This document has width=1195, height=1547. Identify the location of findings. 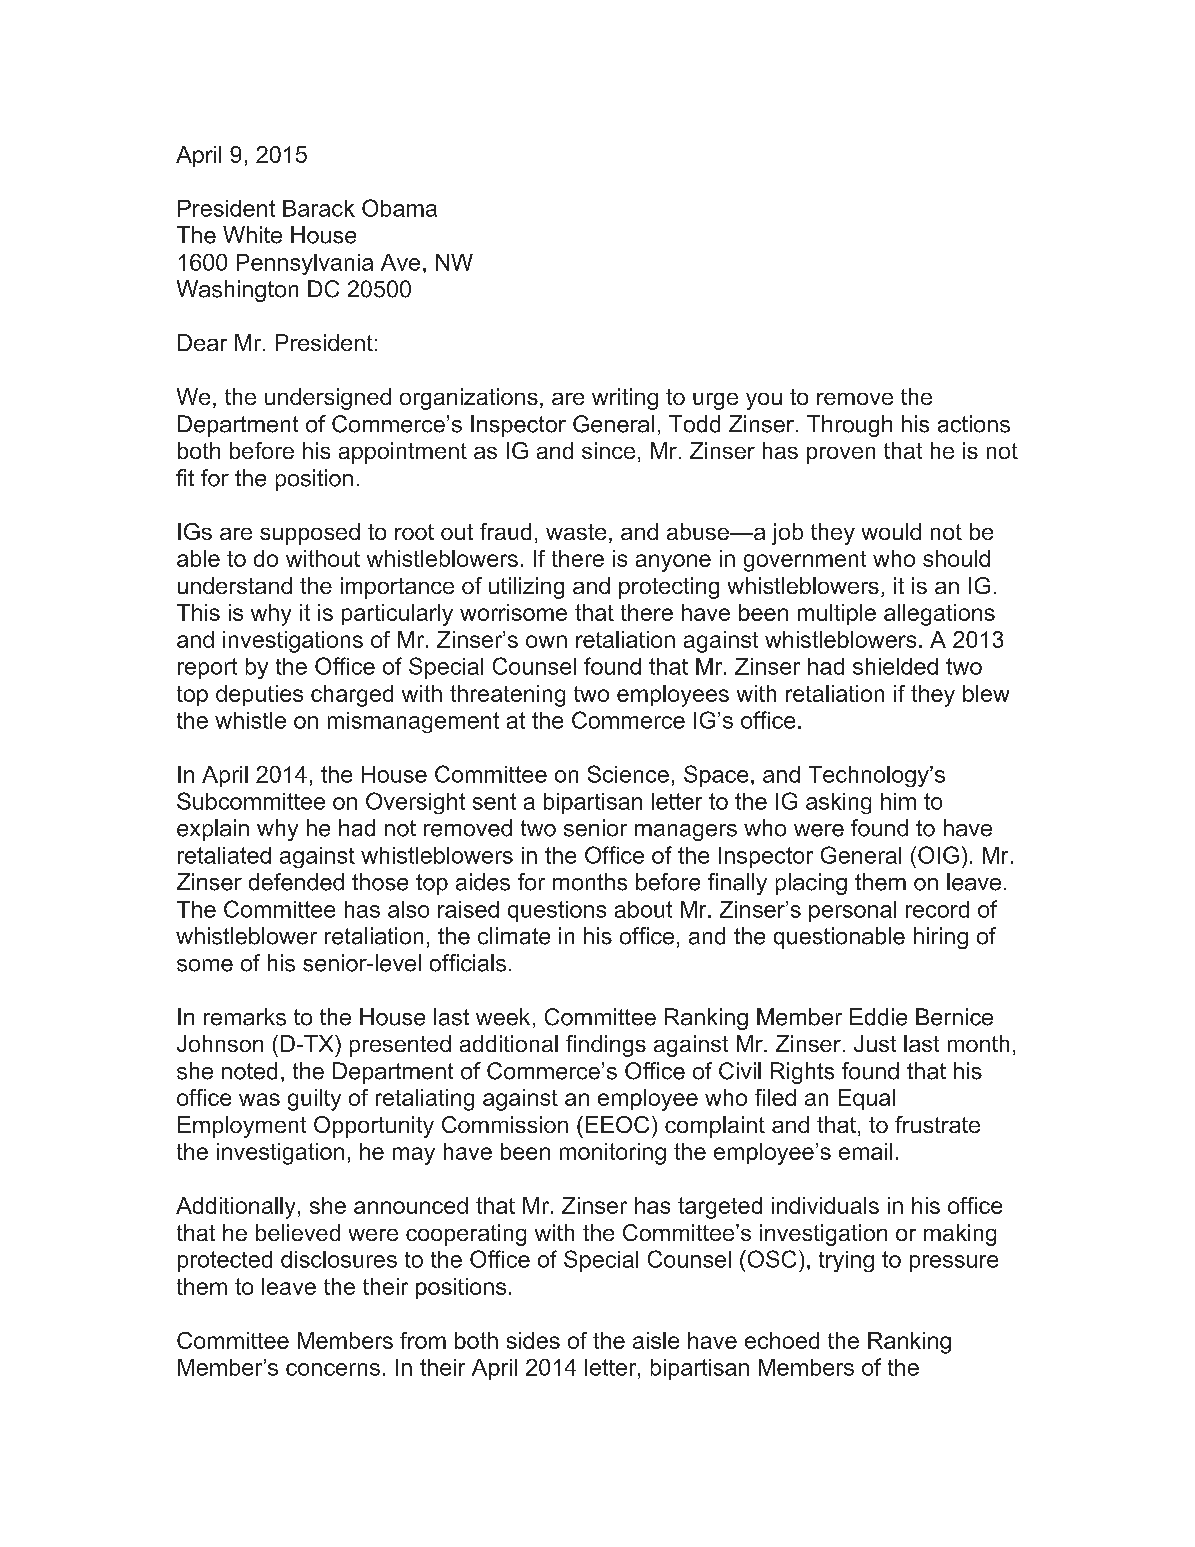
(606, 1046).
